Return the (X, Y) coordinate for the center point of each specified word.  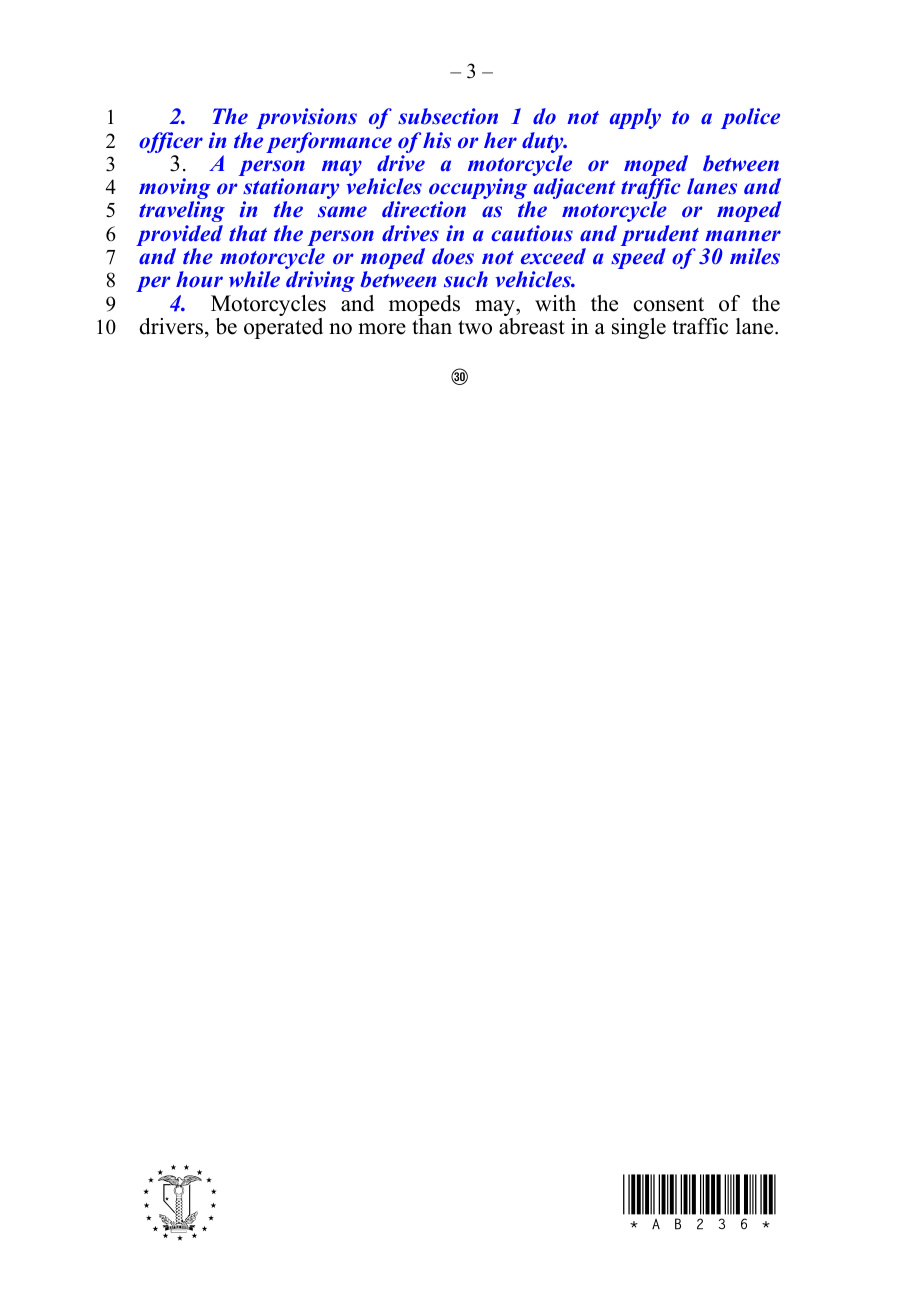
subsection (448, 116)
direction (424, 209)
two (475, 327)
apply (635, 118)
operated (283, 328)
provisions (306, 118)
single (639, 328)
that (248, 233)
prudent (660, 237)
